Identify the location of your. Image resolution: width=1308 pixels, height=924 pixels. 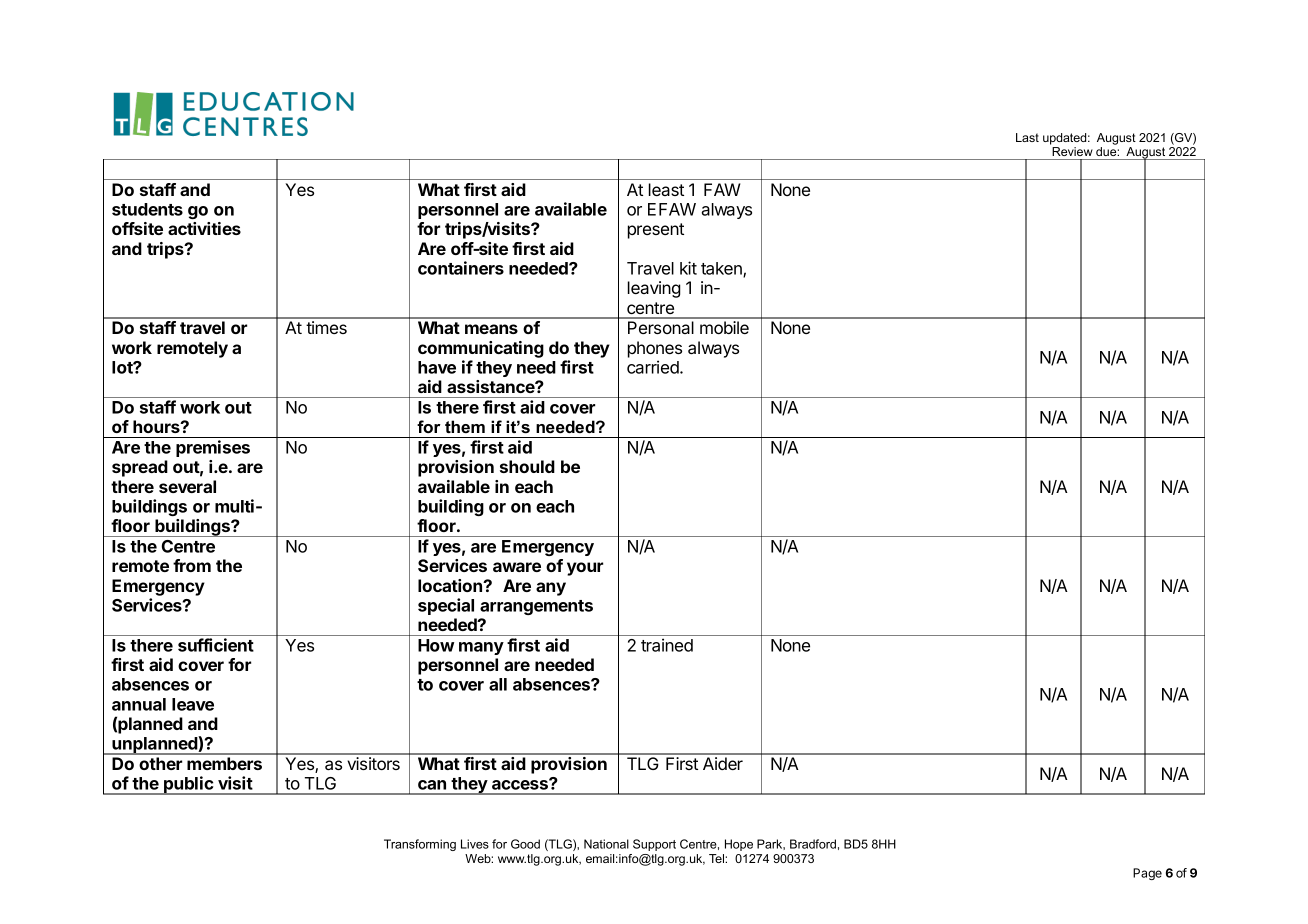
(585, 569).
